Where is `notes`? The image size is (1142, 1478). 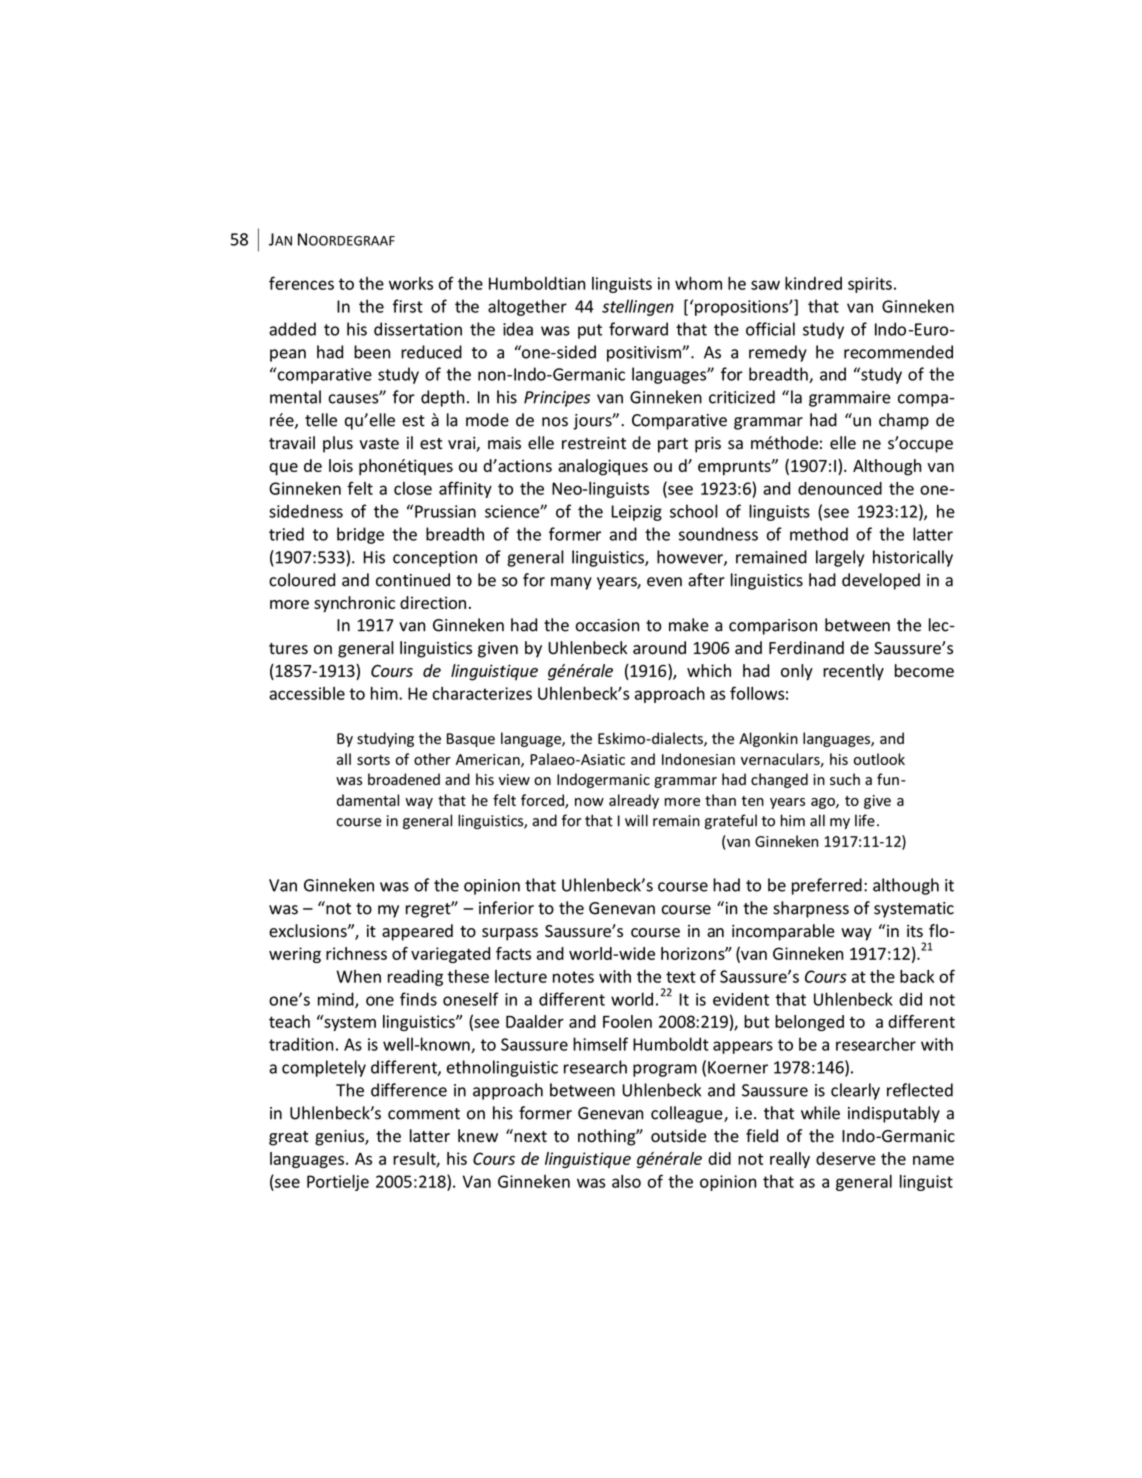
notes is located at coordinates (573, 977).
